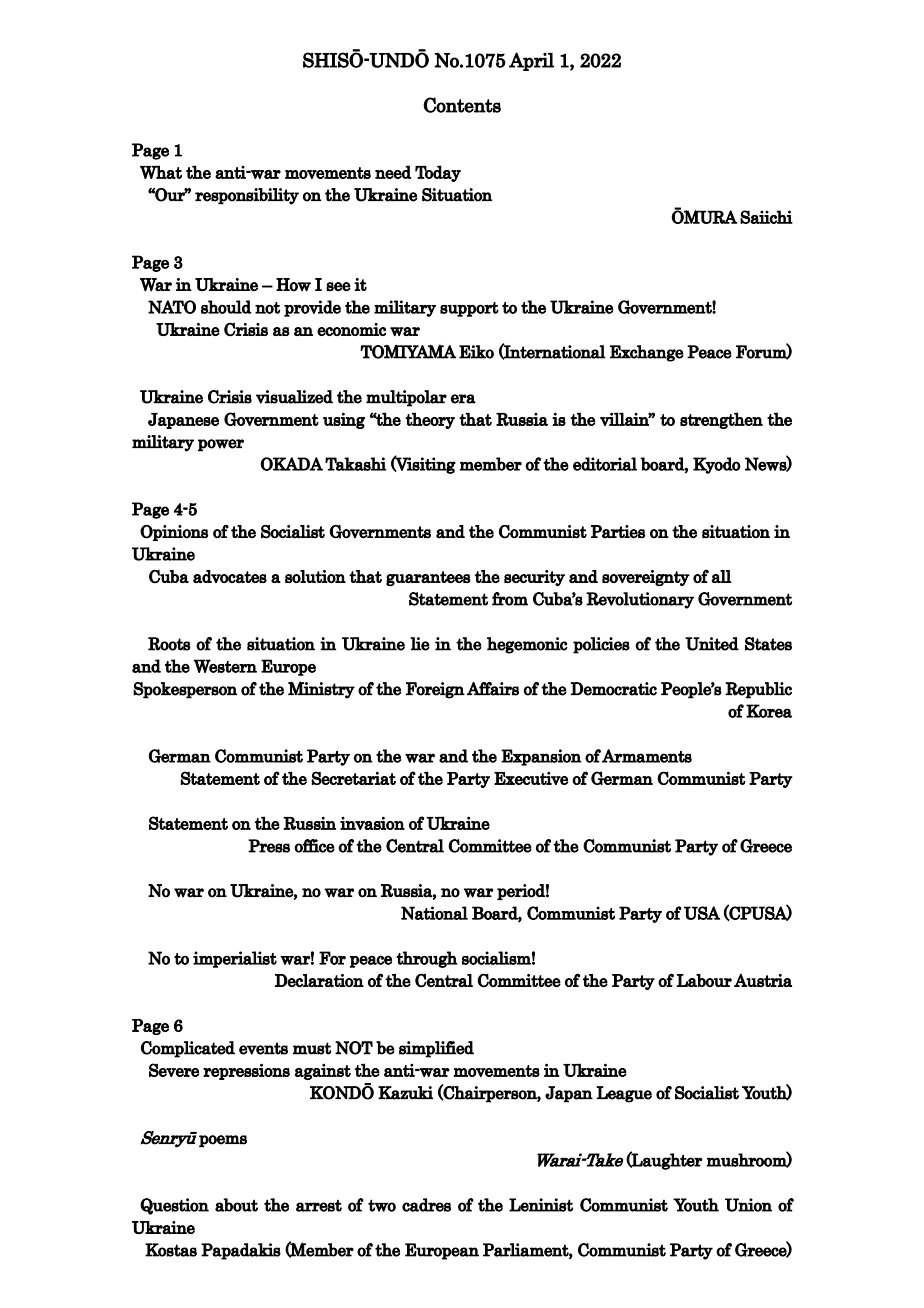 The height and width of the image is (1308, 924). What do you see at coordinates (236, 1205) in the image?
I see `about` at bounding box center [236, 1205].
